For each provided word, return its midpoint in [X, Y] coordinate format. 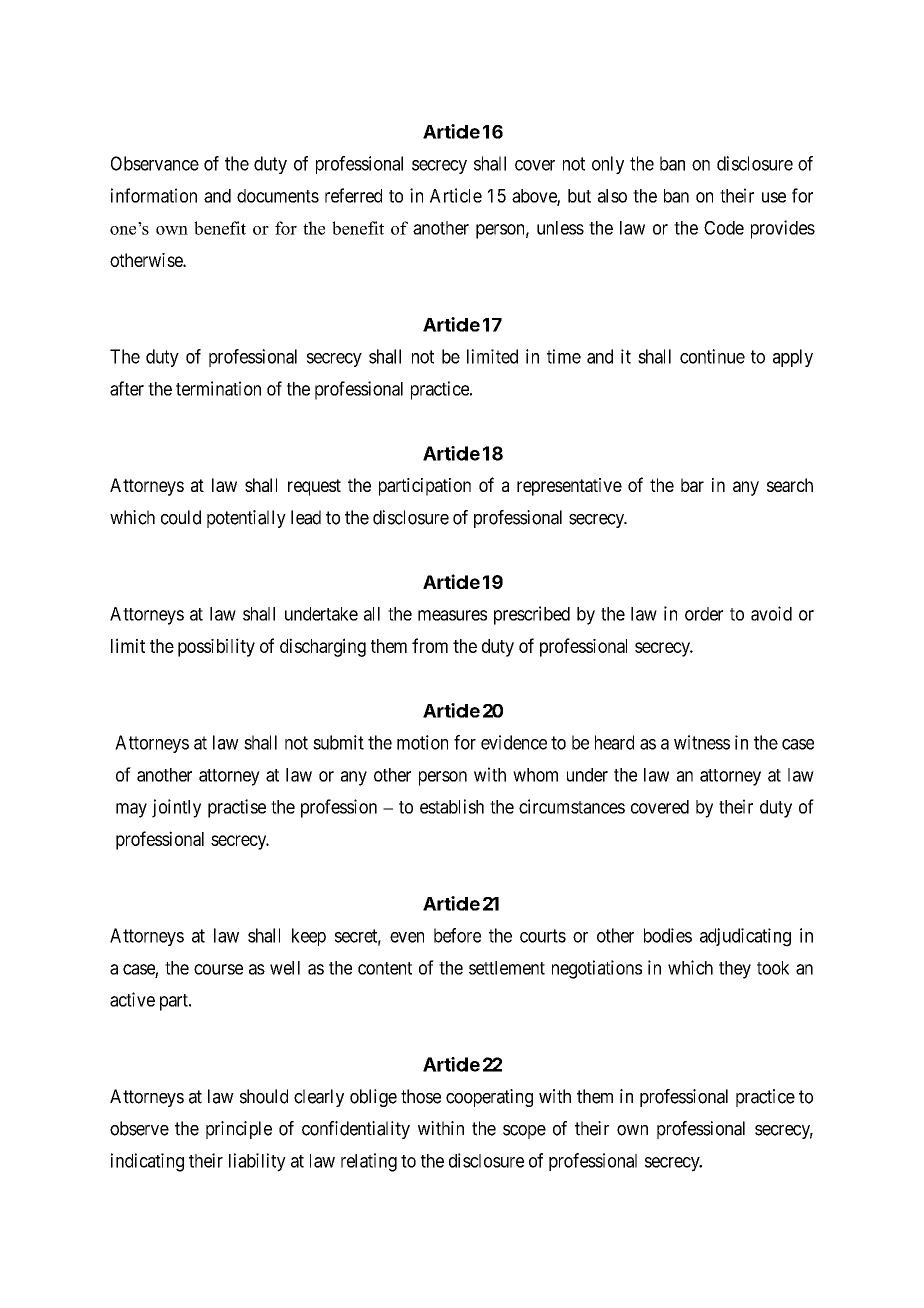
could [181, 517]
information [154, 195]
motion [422, 742]
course [218, 969]
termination [218, 388]
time [564, 356]
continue [712, 356]
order [704, 614]
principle [239, 1130]
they [735, 970]
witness [702, 742]
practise [237, 808]
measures [452, 615]
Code [724, 228]
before [457, 935]
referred [353, 195]
